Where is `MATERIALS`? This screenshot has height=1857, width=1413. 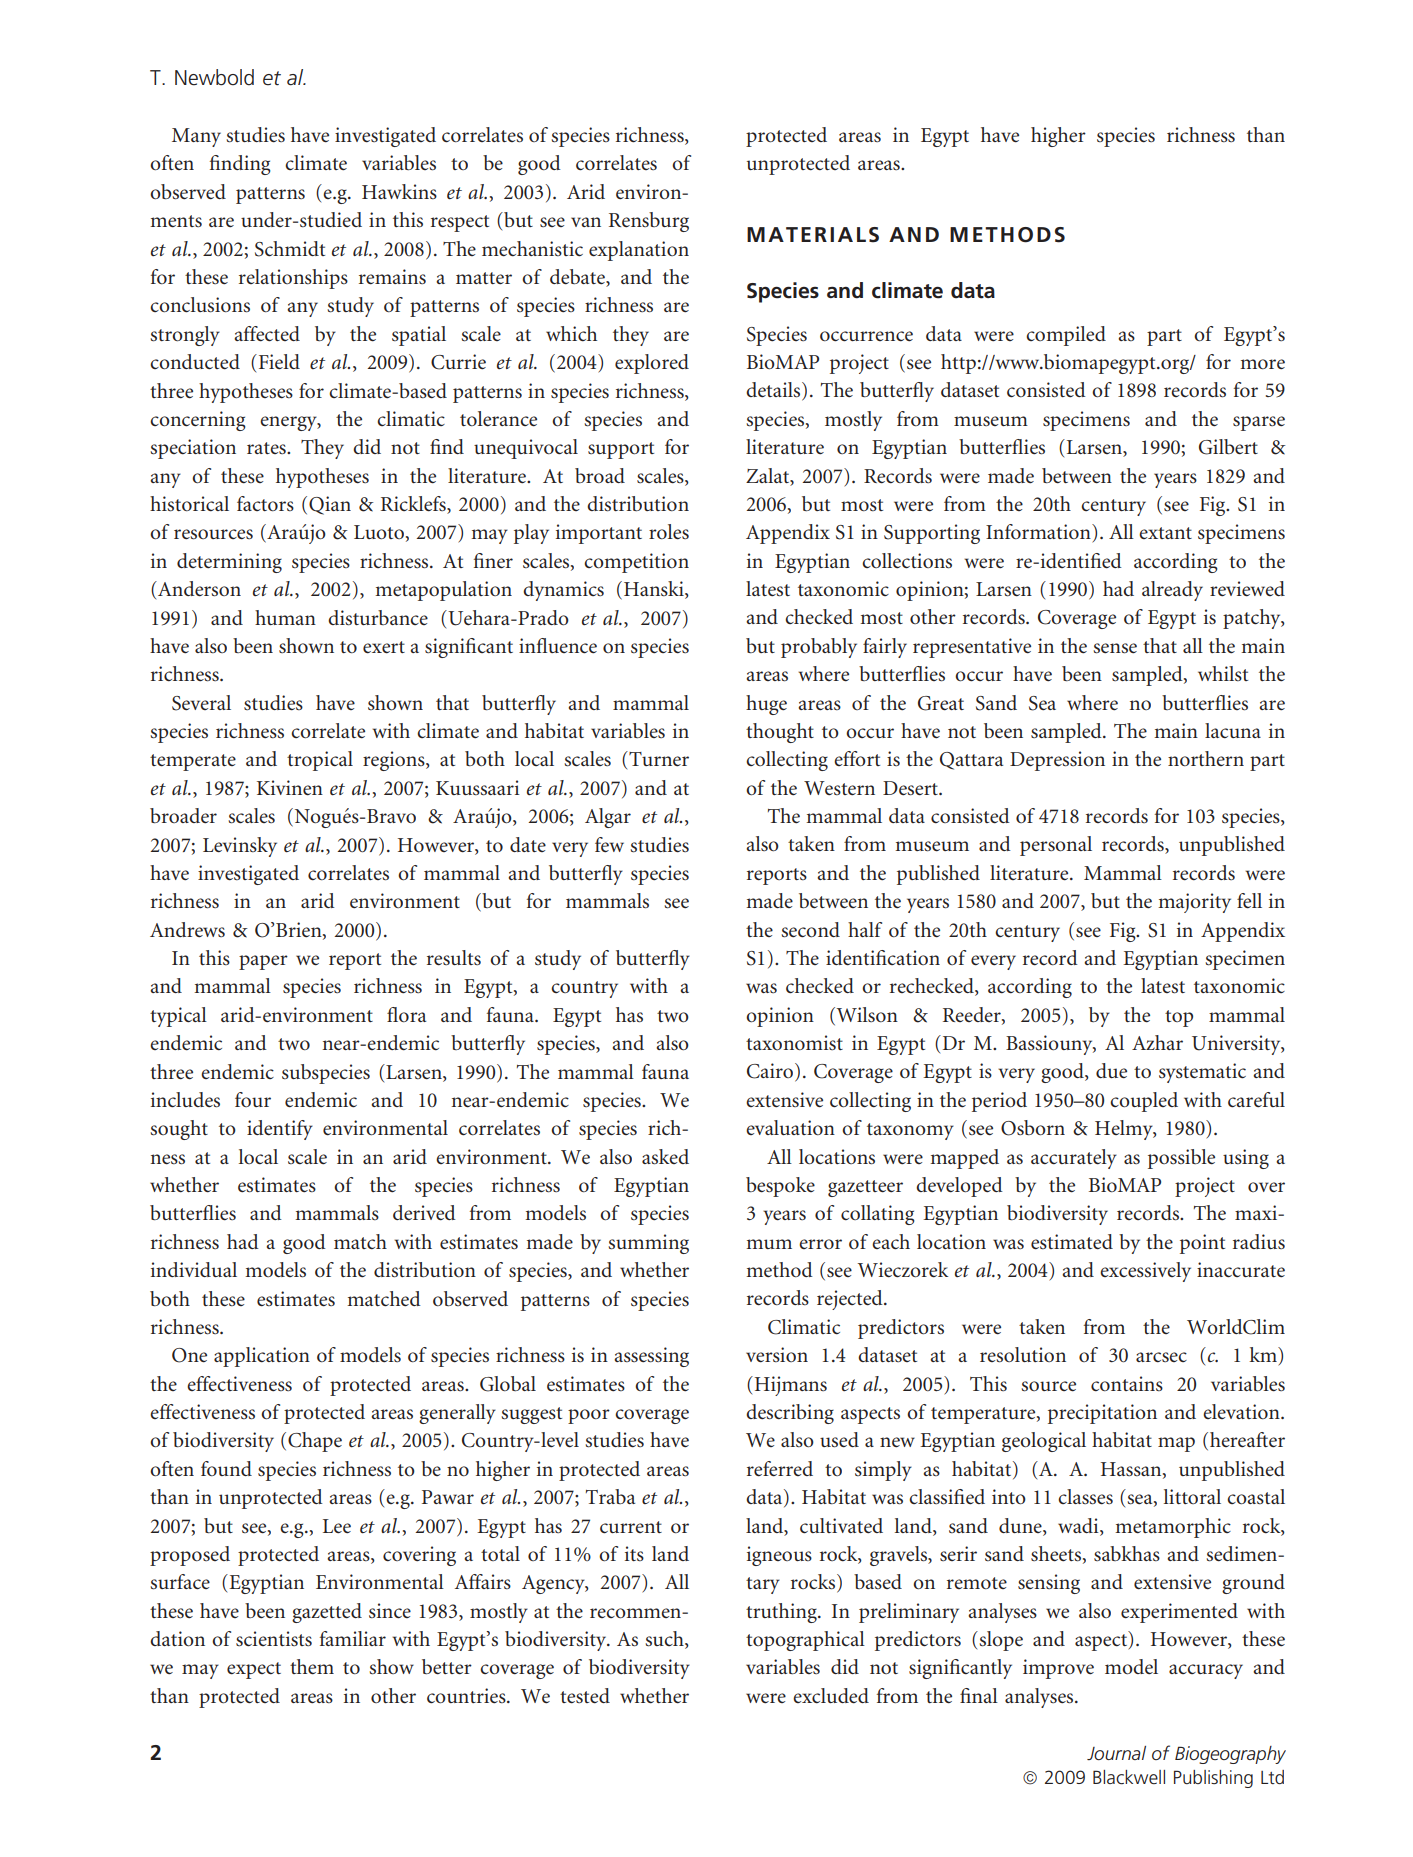
MATERIALS is located at coordinates (813, 235).
